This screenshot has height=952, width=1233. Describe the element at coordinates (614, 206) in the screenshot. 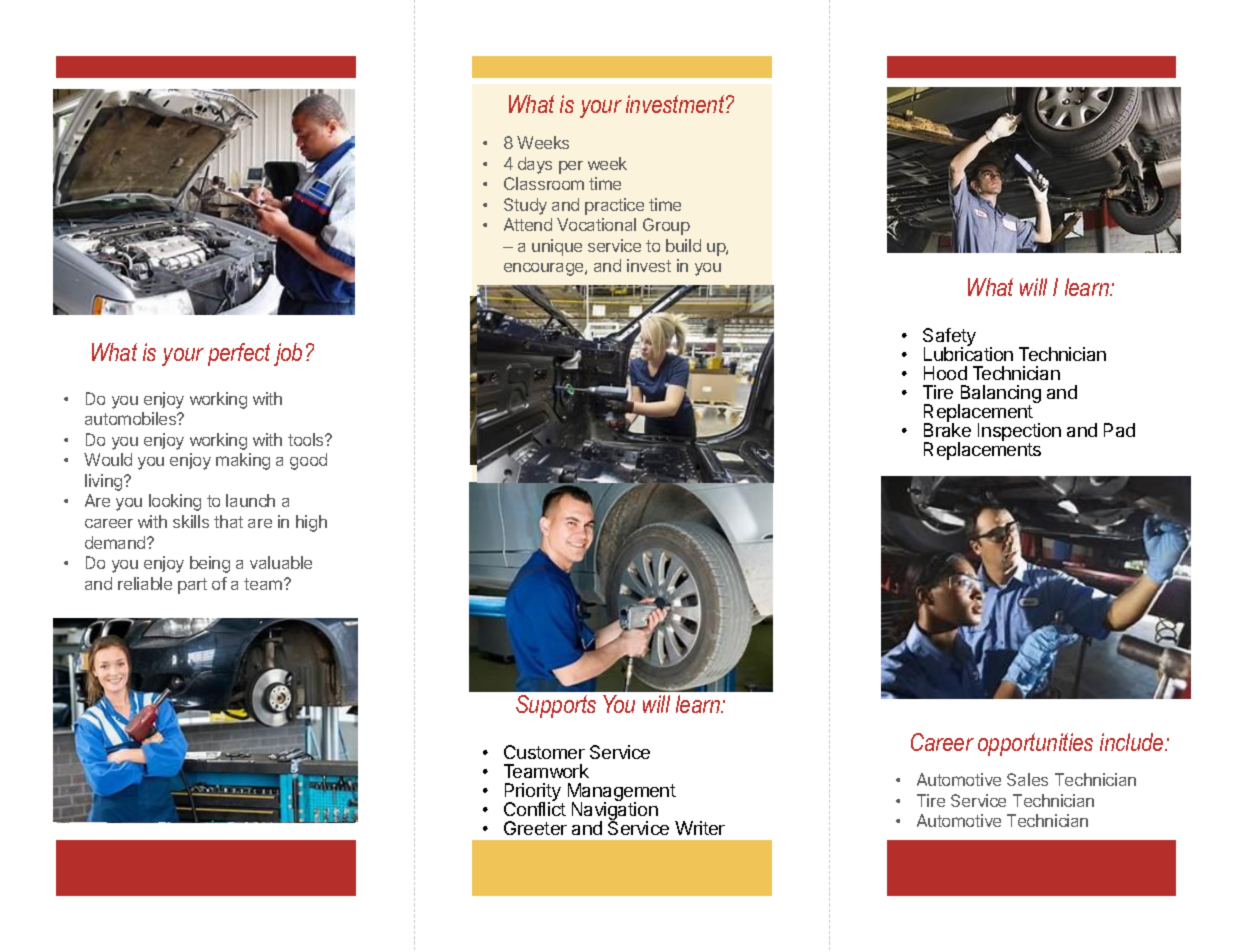

I see `practice` at that location.
